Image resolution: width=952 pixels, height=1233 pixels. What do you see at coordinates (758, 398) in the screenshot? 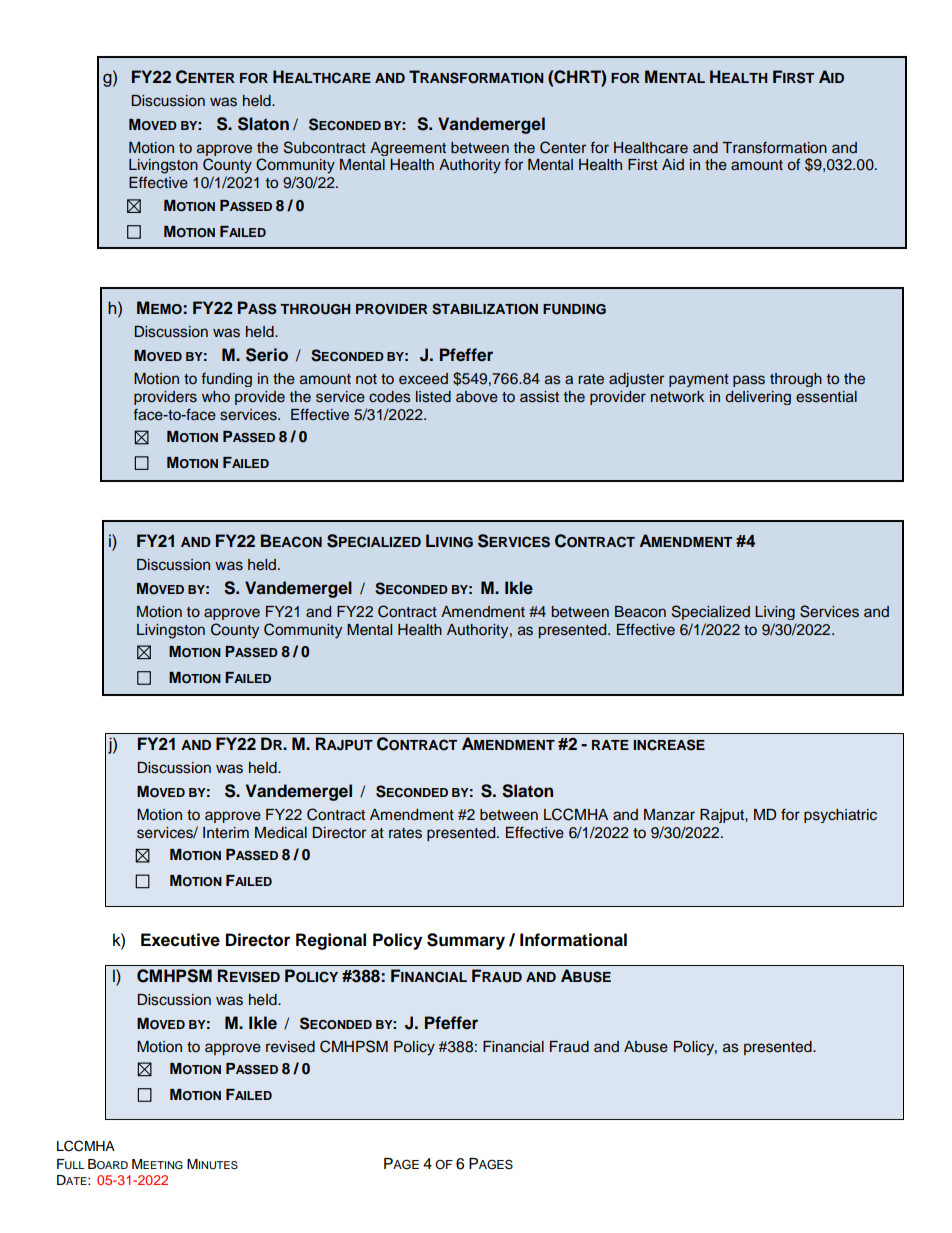
I see `delivering` at bounding box center [758, 398].
